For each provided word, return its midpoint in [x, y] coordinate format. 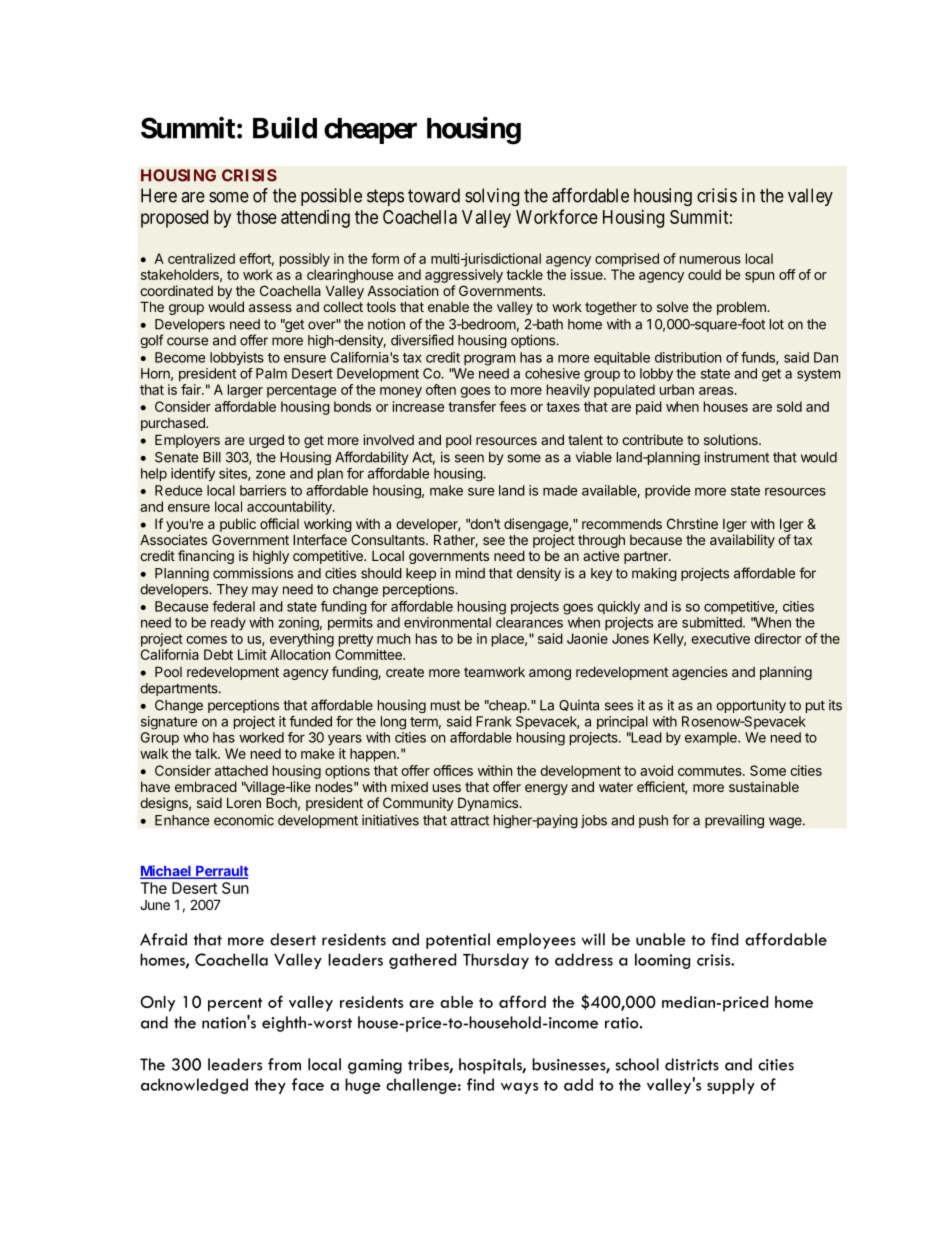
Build [285, 127]
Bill [212, 457]
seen [469, 458]
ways [519, 1088]
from [284, 1064]
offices [453, 770]
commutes [711, 771]
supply [731, 1086]
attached [241, 770]
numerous [710, 260]
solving [492, 197]
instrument [736, 457]
